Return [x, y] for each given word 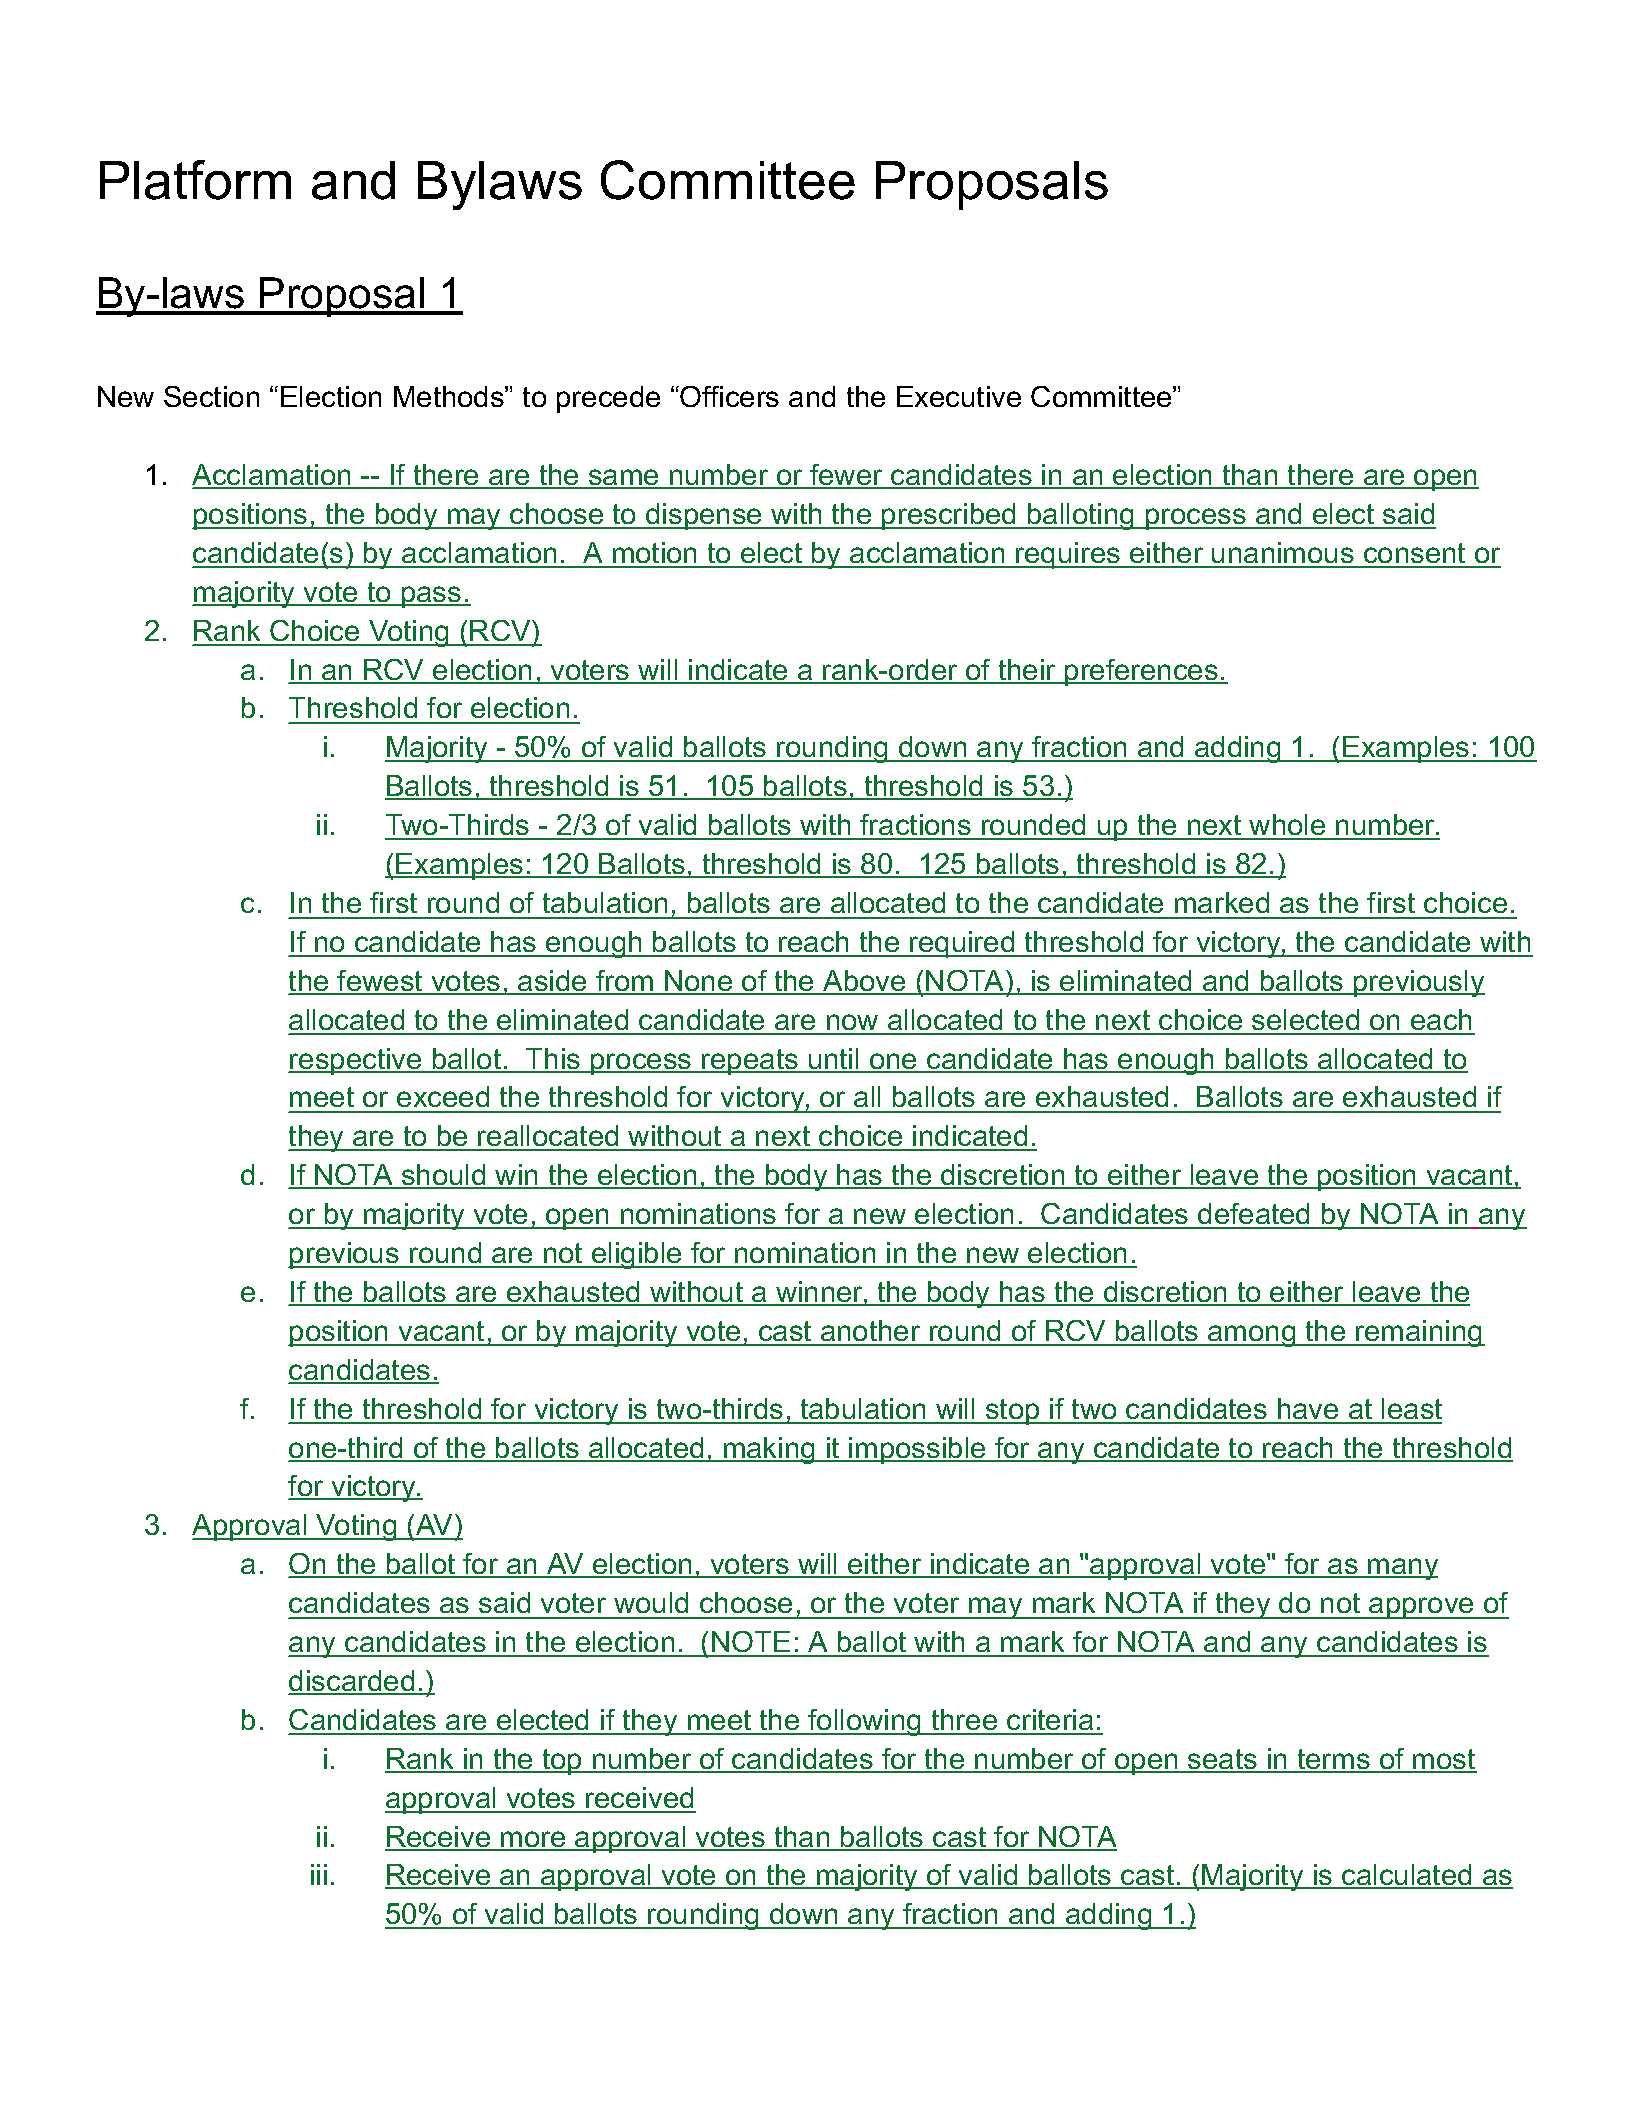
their [1027, 671]
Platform [195, 180]
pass [432, 597]
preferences [1141, 672]
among [1252, 1336]
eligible [637, 1255]
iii [319, 1874]
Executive [959, 396]
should [444, 1176]
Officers [729, 396]
